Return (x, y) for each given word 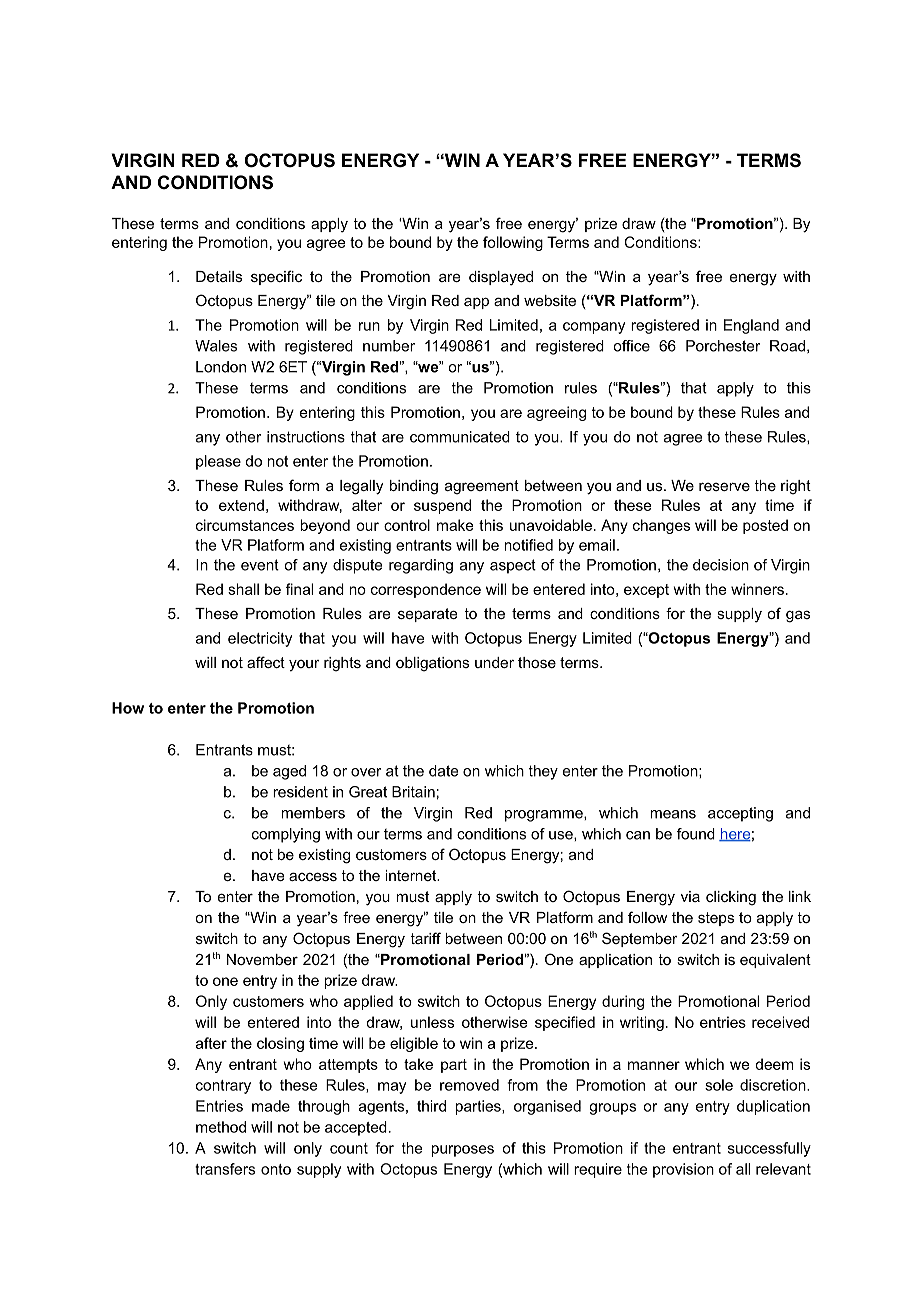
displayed (501, 278)
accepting (740, 814)
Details (219, 276)
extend (241, 505)
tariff (425, 938)
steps (716, 919)
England (751, 326)
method (221, 1127)
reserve (724, 486)
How (128, 708)
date (443, 771)
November (262, 959)
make (455, 525)
